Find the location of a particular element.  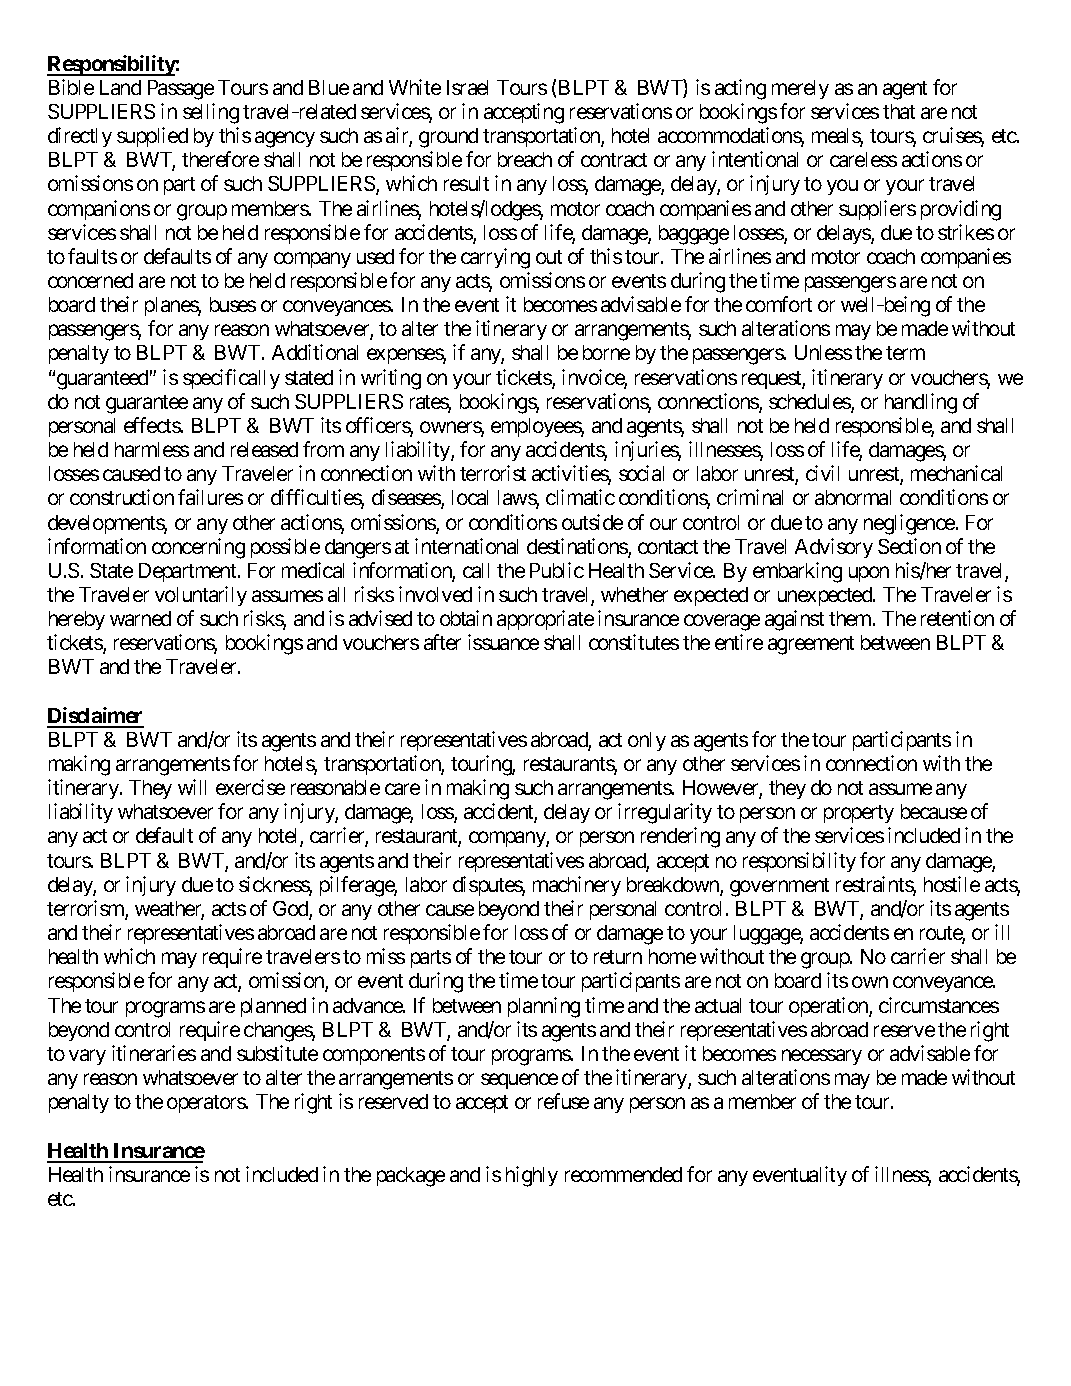

itineraries is located at coordinates (154, 1053).
